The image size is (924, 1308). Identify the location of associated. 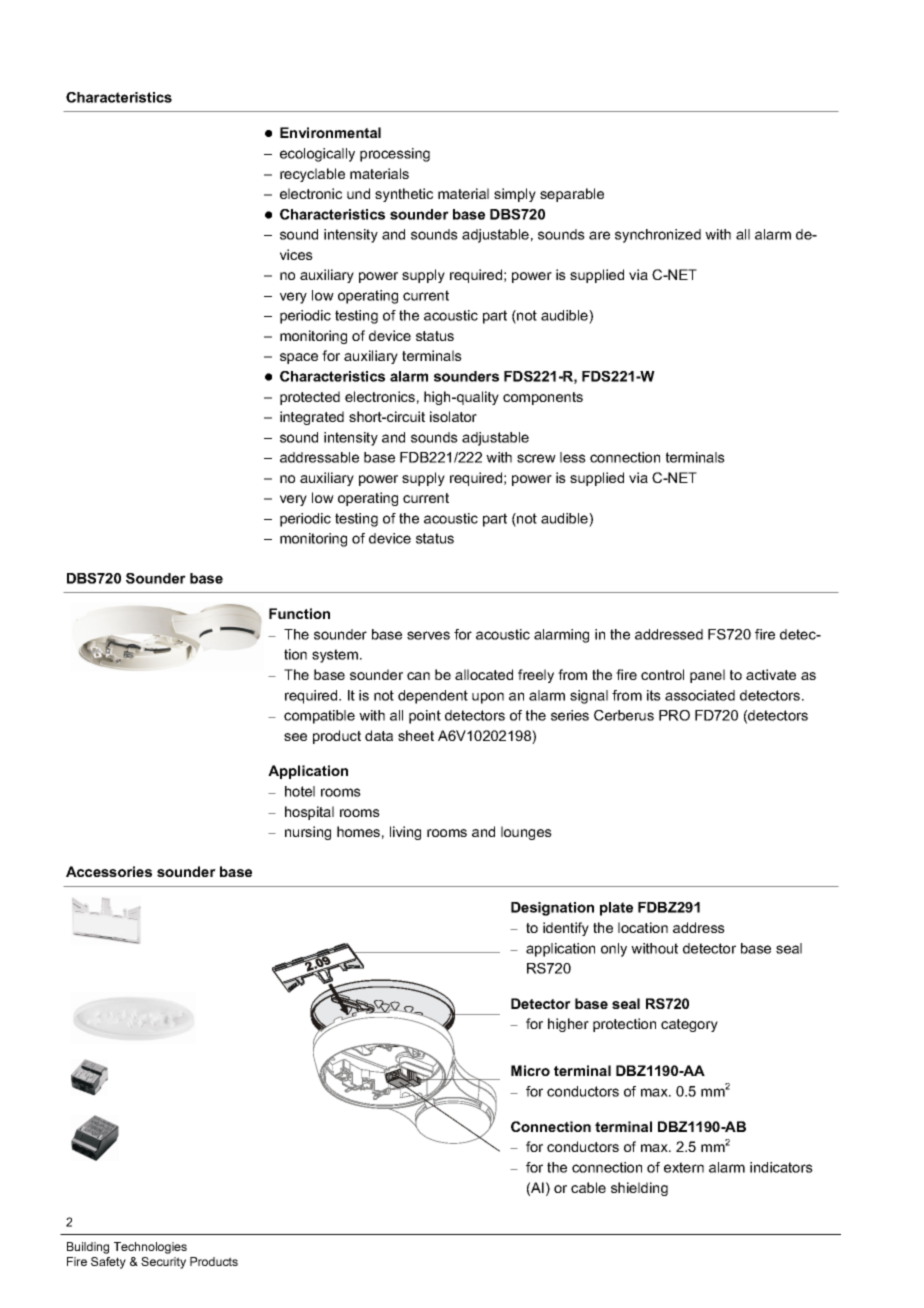
(700, 695).
